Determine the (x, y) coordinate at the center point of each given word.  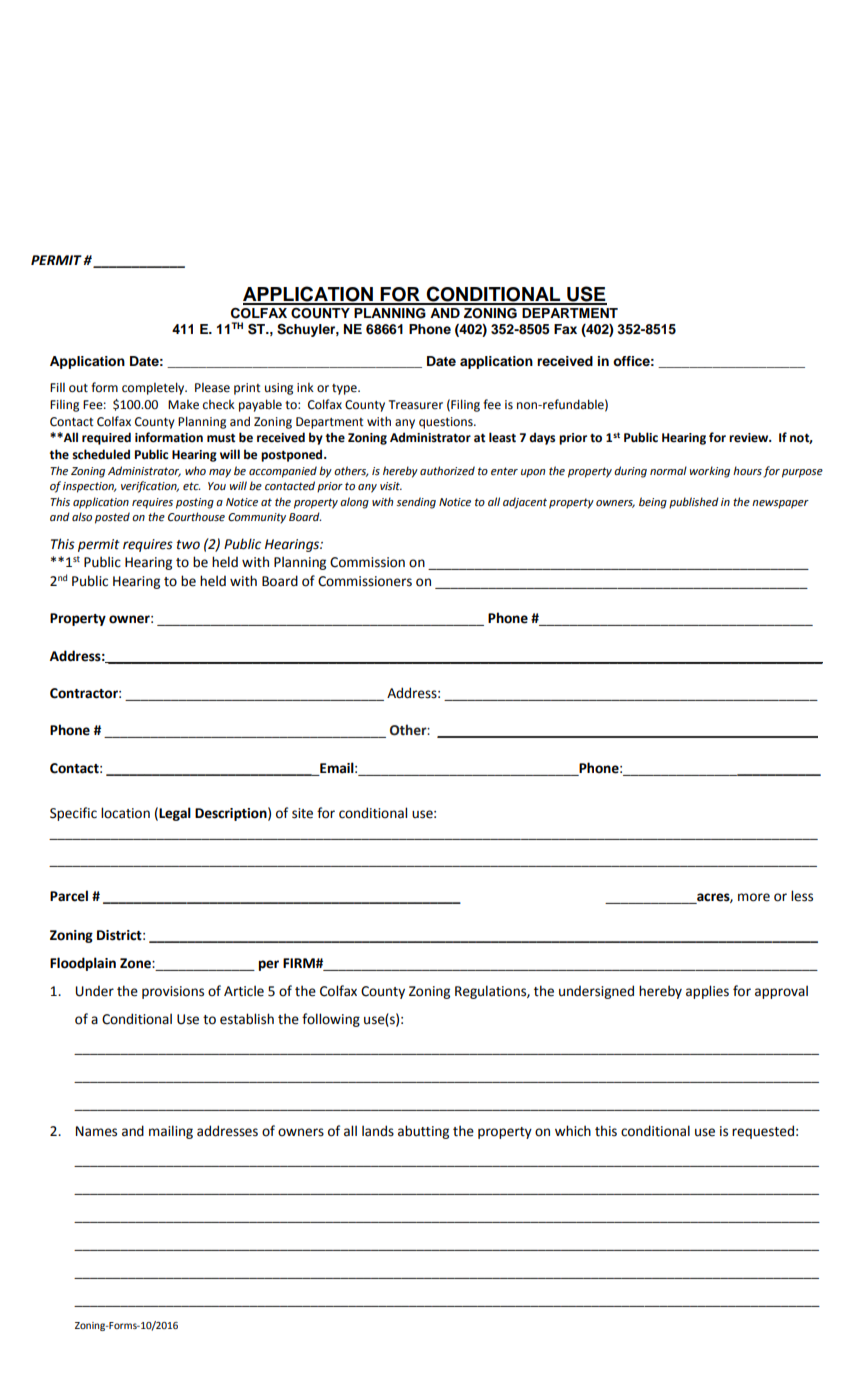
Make (183, 405)
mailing (171, 1132)
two (188, 545)
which (573, 1131)
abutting (423, 1132)
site (302, 813)
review (750, 438)
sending (416, 503)
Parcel (69, 896)
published (694, 503)
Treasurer (416, 405)
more (754, 897)
